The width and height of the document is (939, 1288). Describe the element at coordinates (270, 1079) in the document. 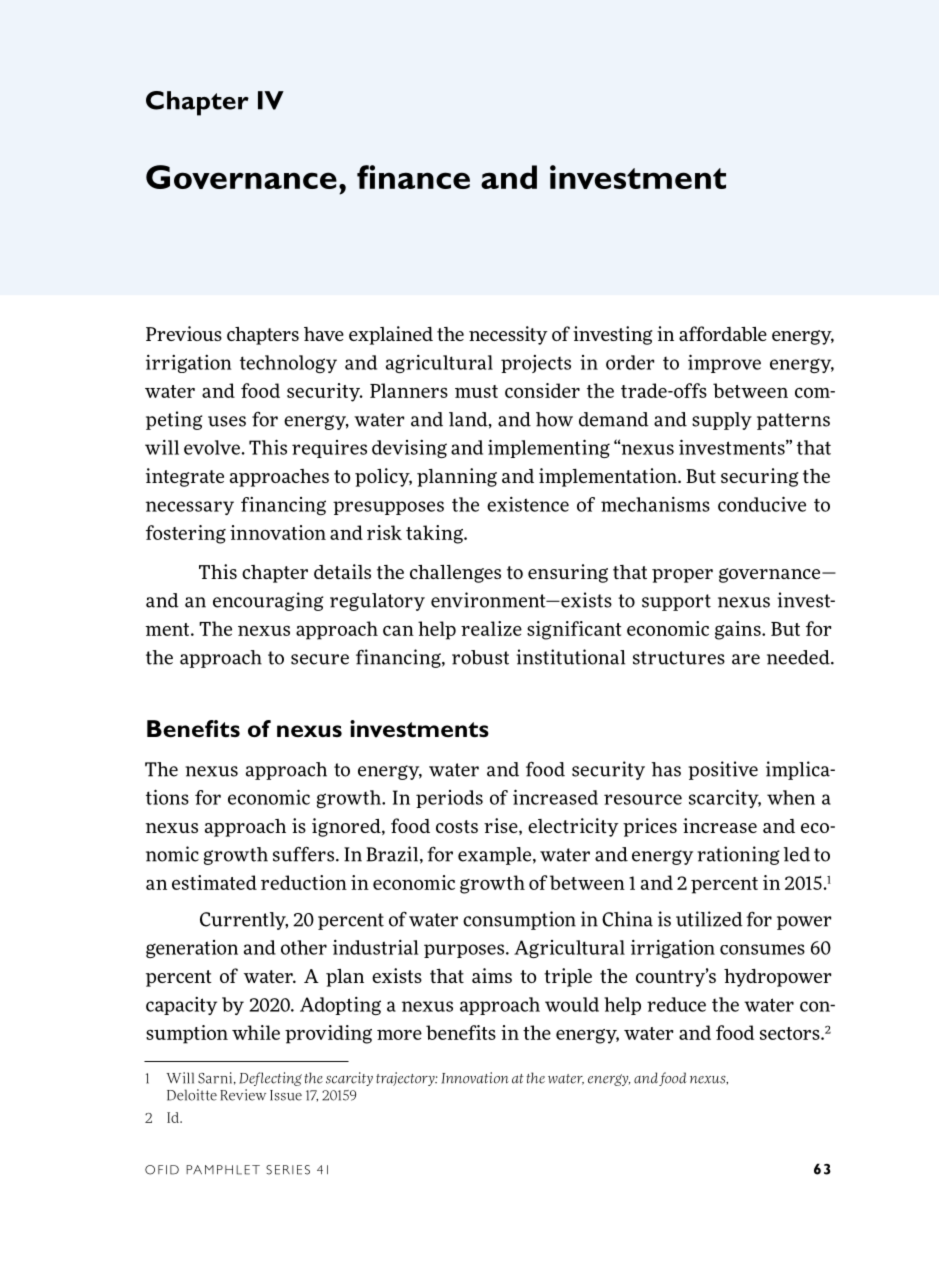

I see `Deflecting` at that location.
